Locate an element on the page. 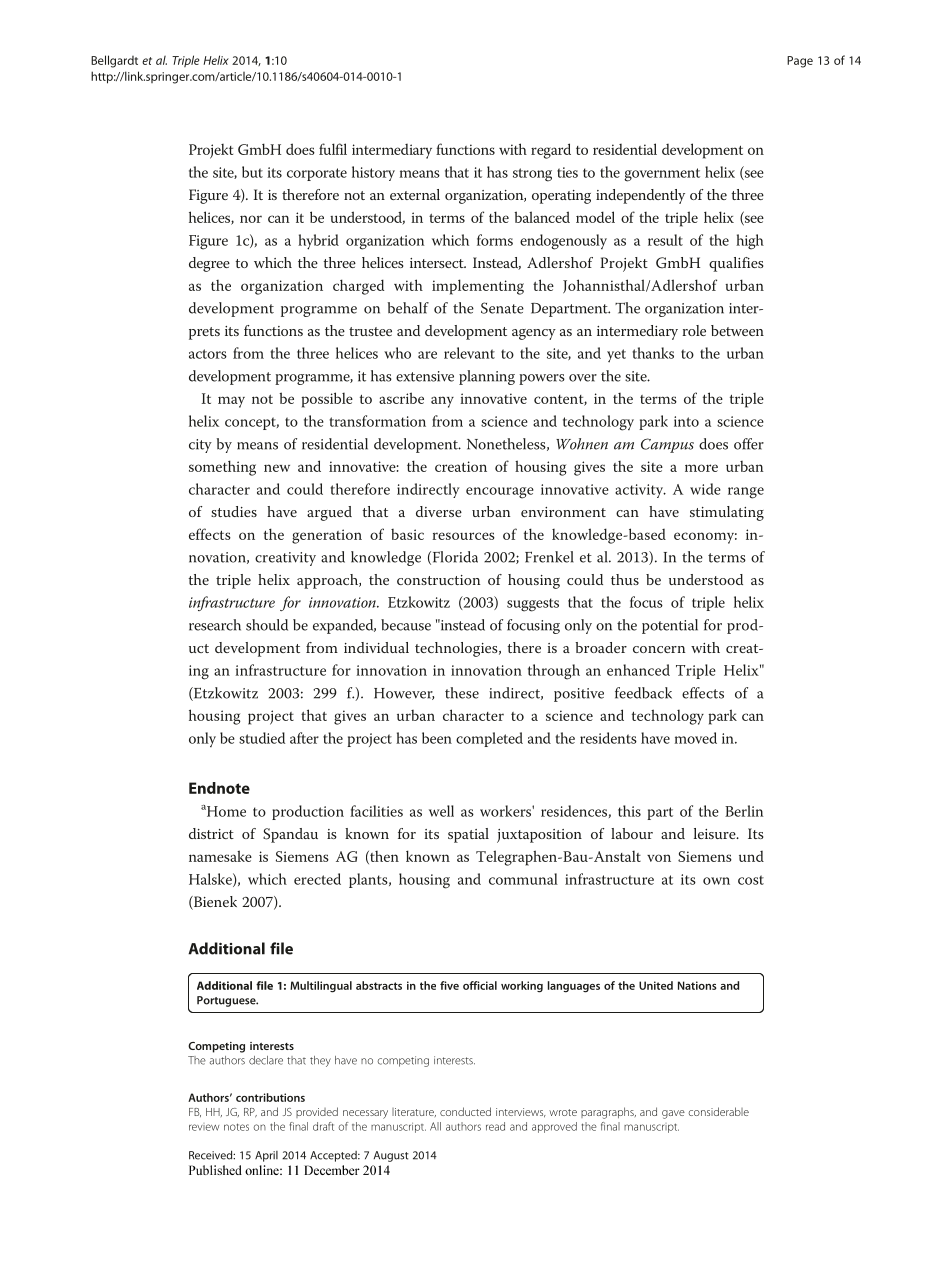 The width and height of the document is (952, 1270). should is located at coordinates (267, 625).
